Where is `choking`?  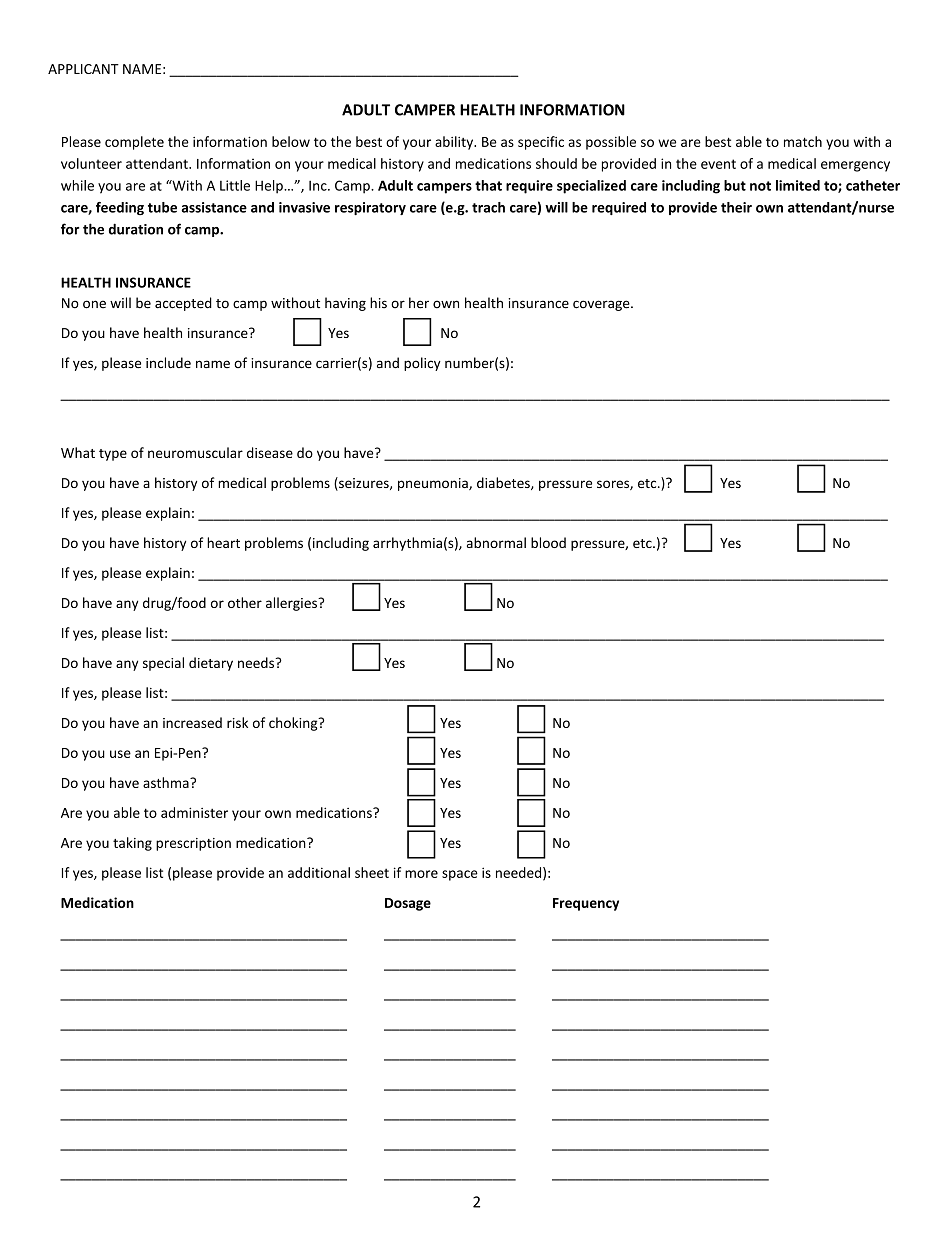
choking is located at coordinates (294, 724).
